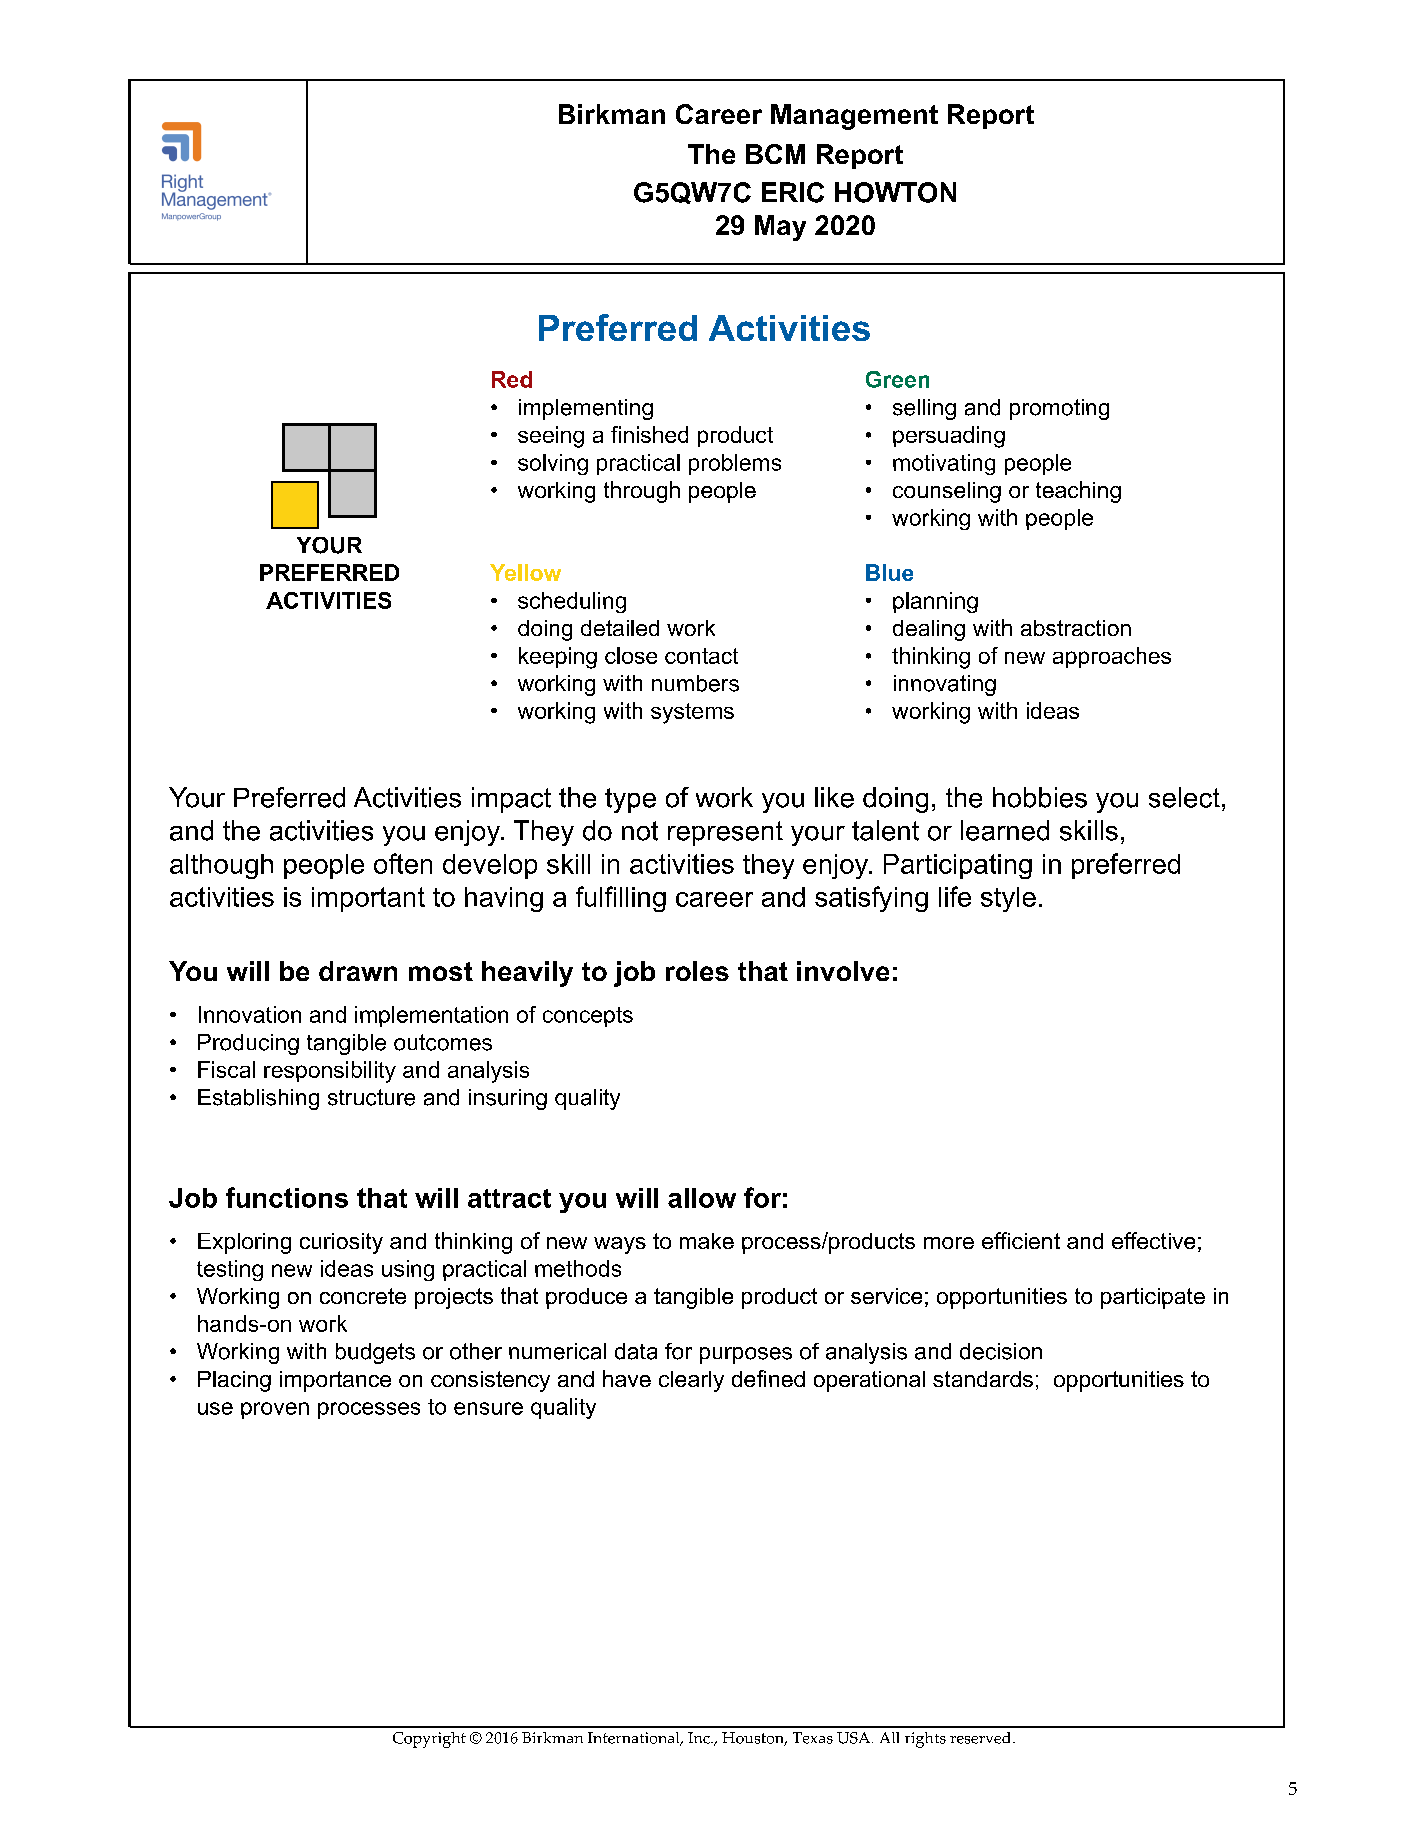 The width and height of the screenshot is (1408, 1822). I want to click on represent, so click(725, 833).
